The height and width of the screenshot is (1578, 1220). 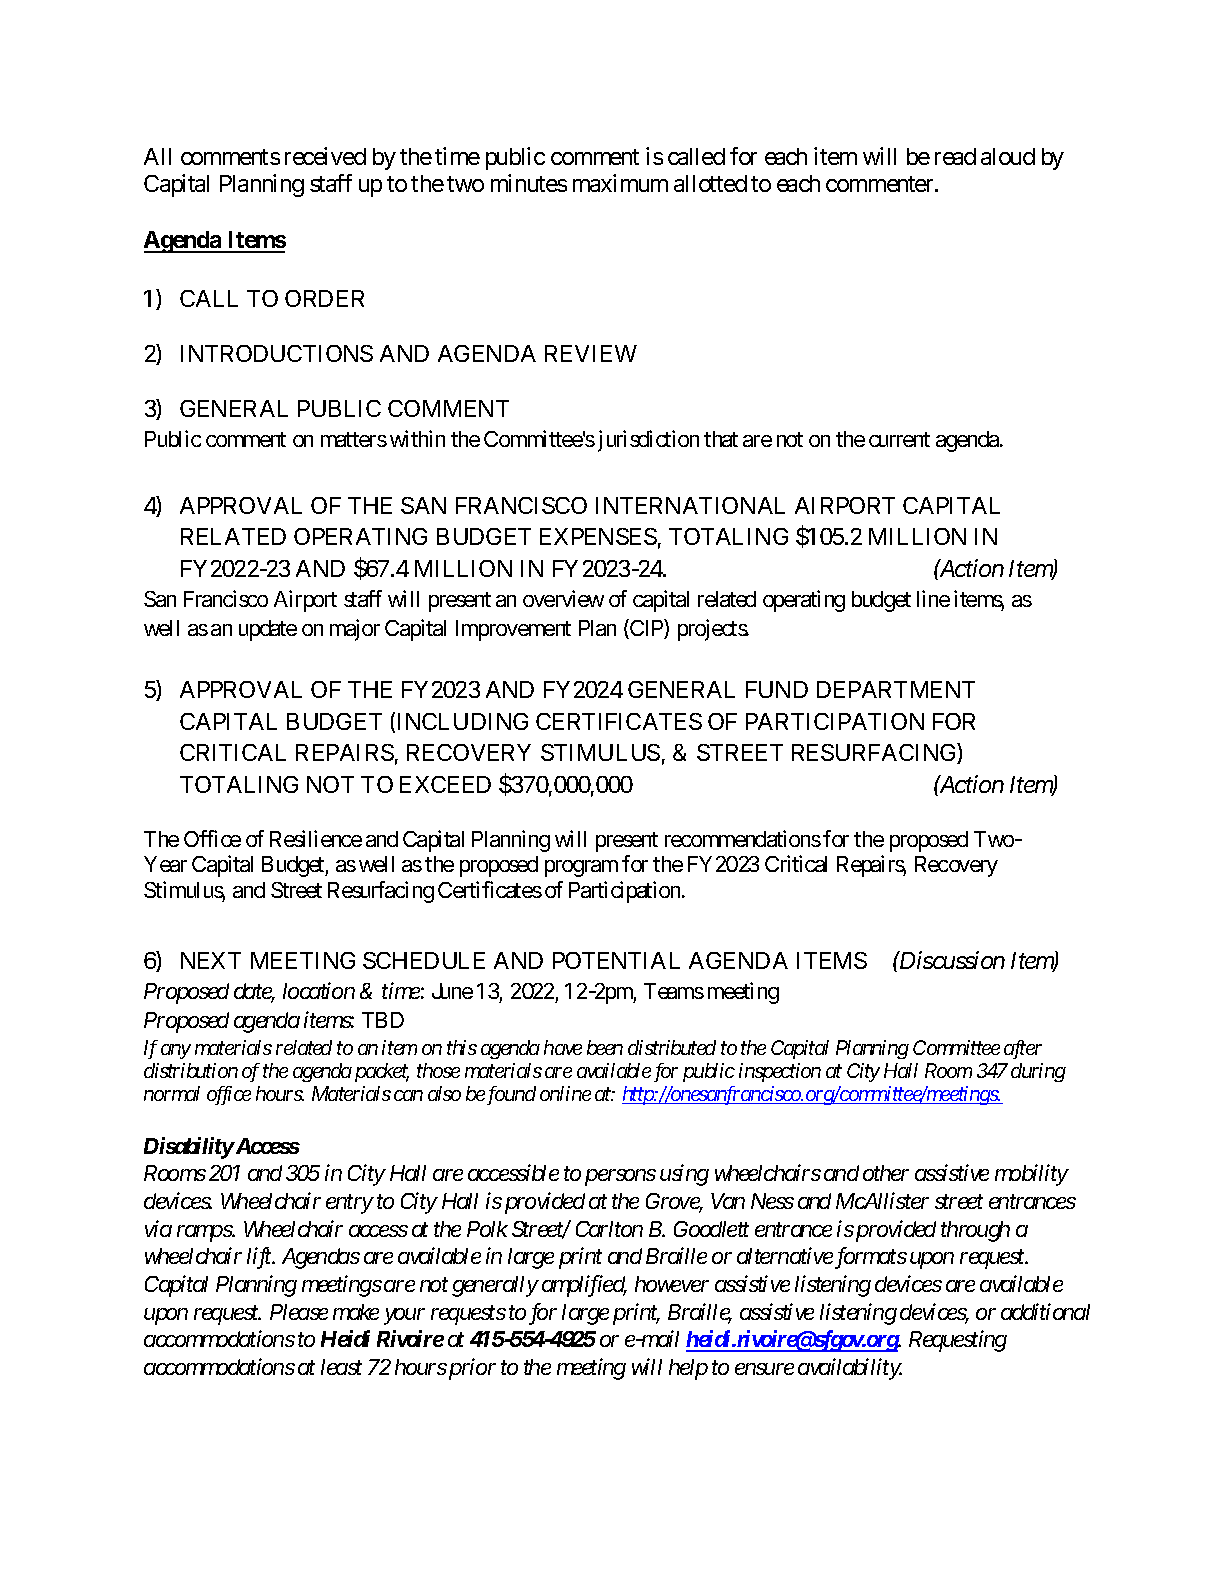 What do you see at coordinates (648, 441) in the screenshot?
I see `jurisdiction` at bounding box center [648, 441].
